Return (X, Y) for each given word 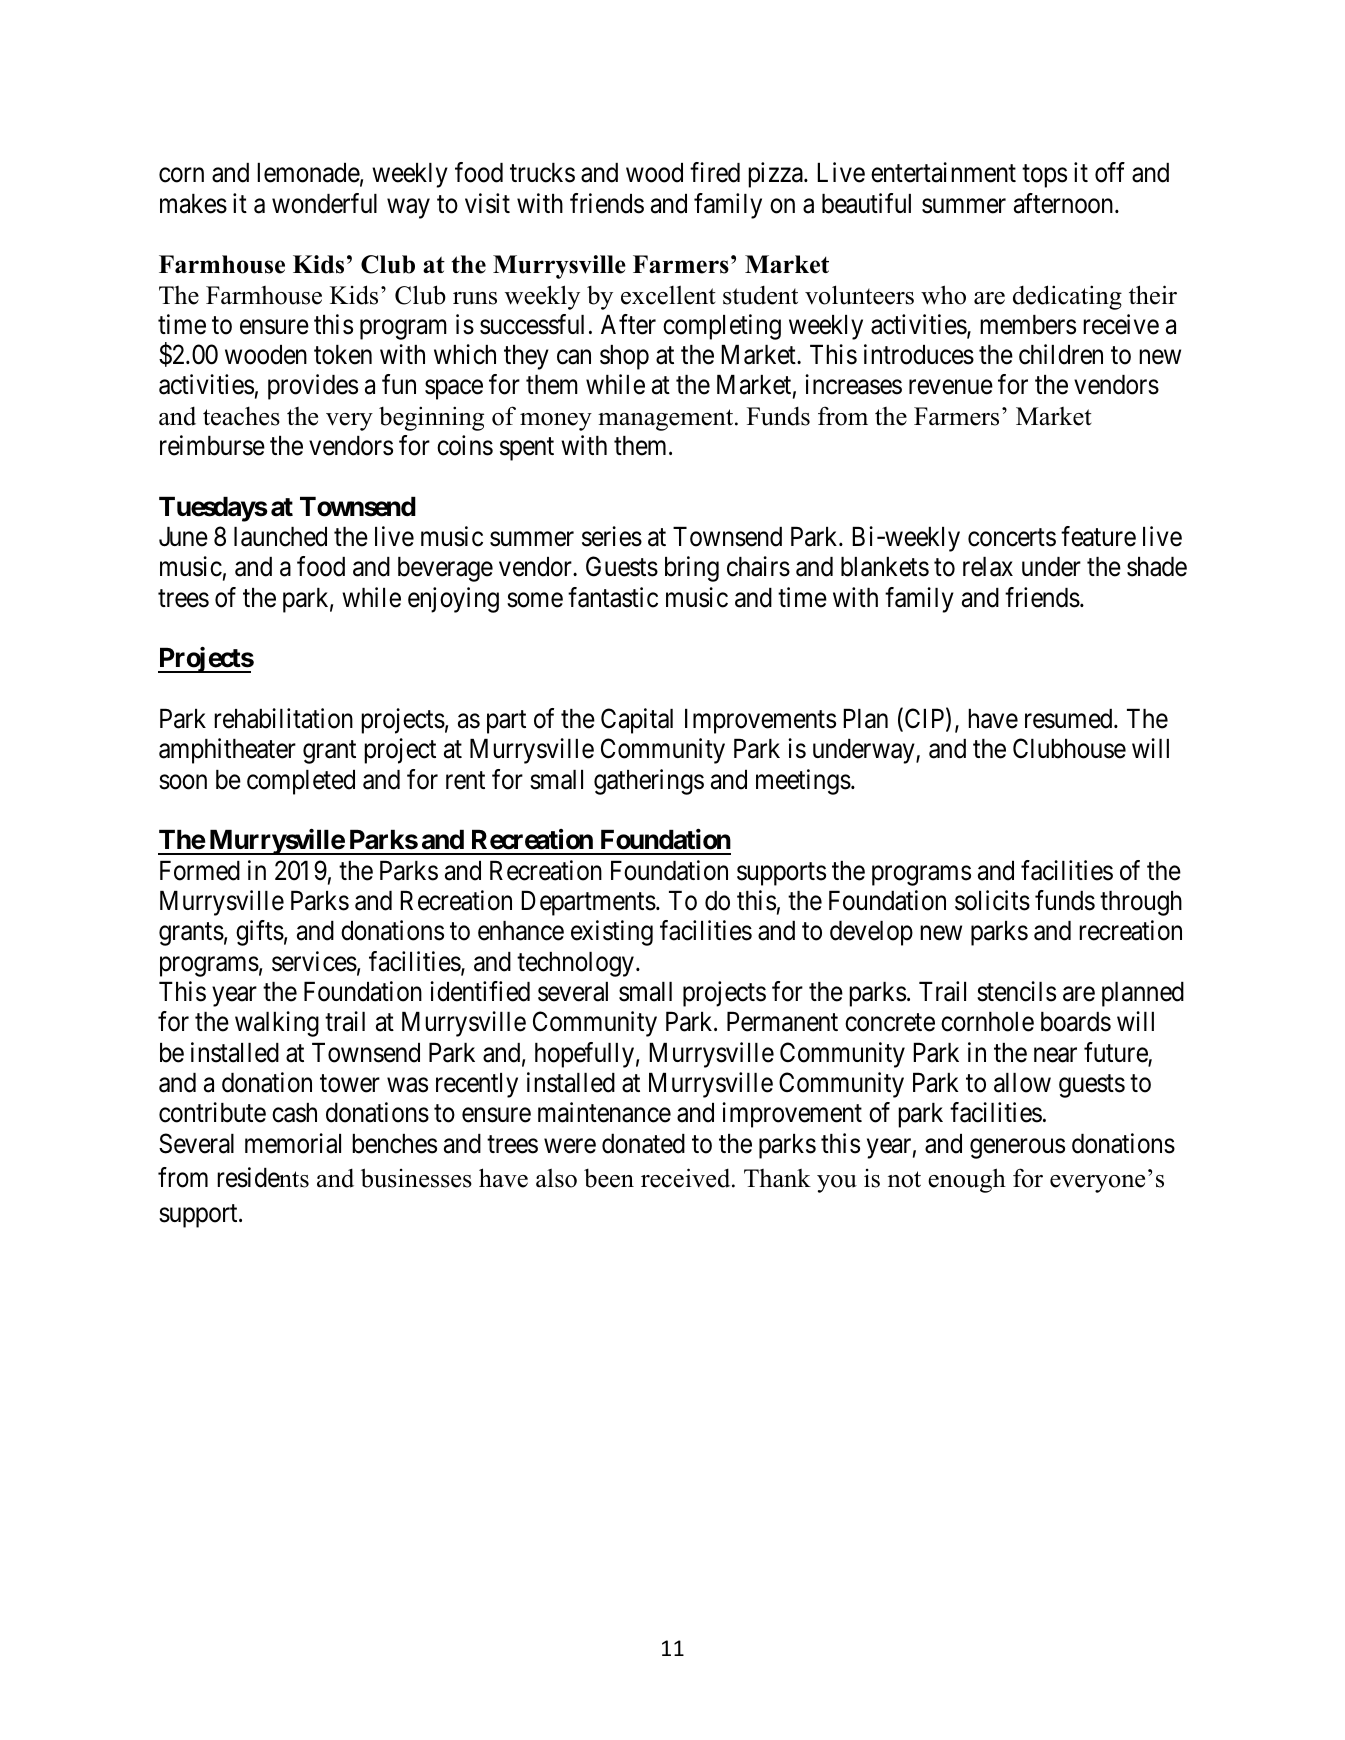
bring (692, 569)
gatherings (649, 782)
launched (280, 537)
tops (1044, 176)
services (314, 961)
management (667, 420)
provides (313, 387)
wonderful (324, 203)
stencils (1016, 991)
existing (612, 933)
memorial (293, 1143)
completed (301, 782)
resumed (1070, 719)
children (1061, 354)
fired (715, 172)
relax (988, 567)
